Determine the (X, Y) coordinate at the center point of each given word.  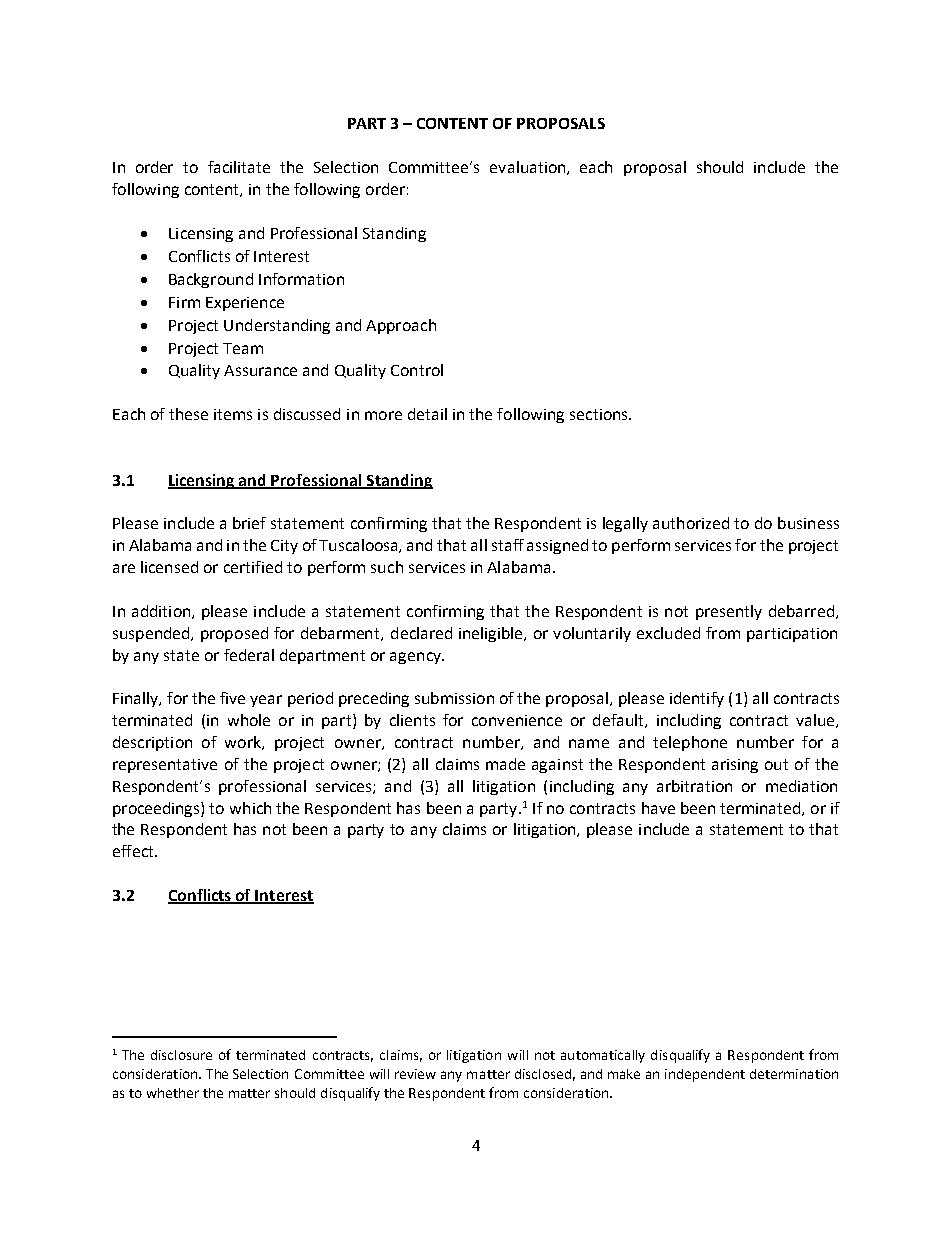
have (658, 808)
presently (729, 612)
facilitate (239, 167)
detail (427, 414)
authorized (691, 523)
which (250, 808)
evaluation (529, 168)
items (233, 414)
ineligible (492, 634)
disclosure (181, 1055)
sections (600, 414)
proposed (234, 634)
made (505, 764)
